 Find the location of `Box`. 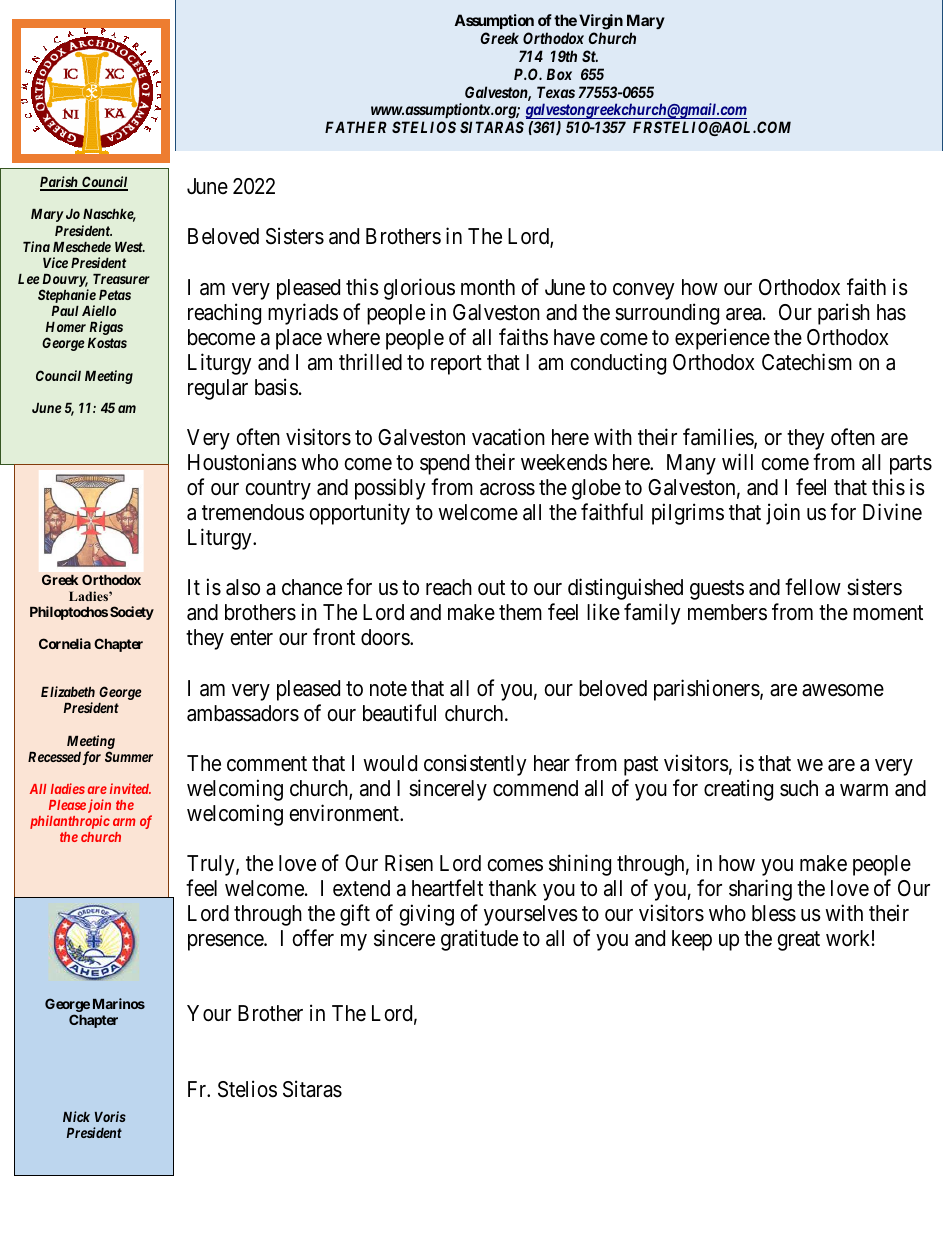

Box is located at coordinates (559, 74).
